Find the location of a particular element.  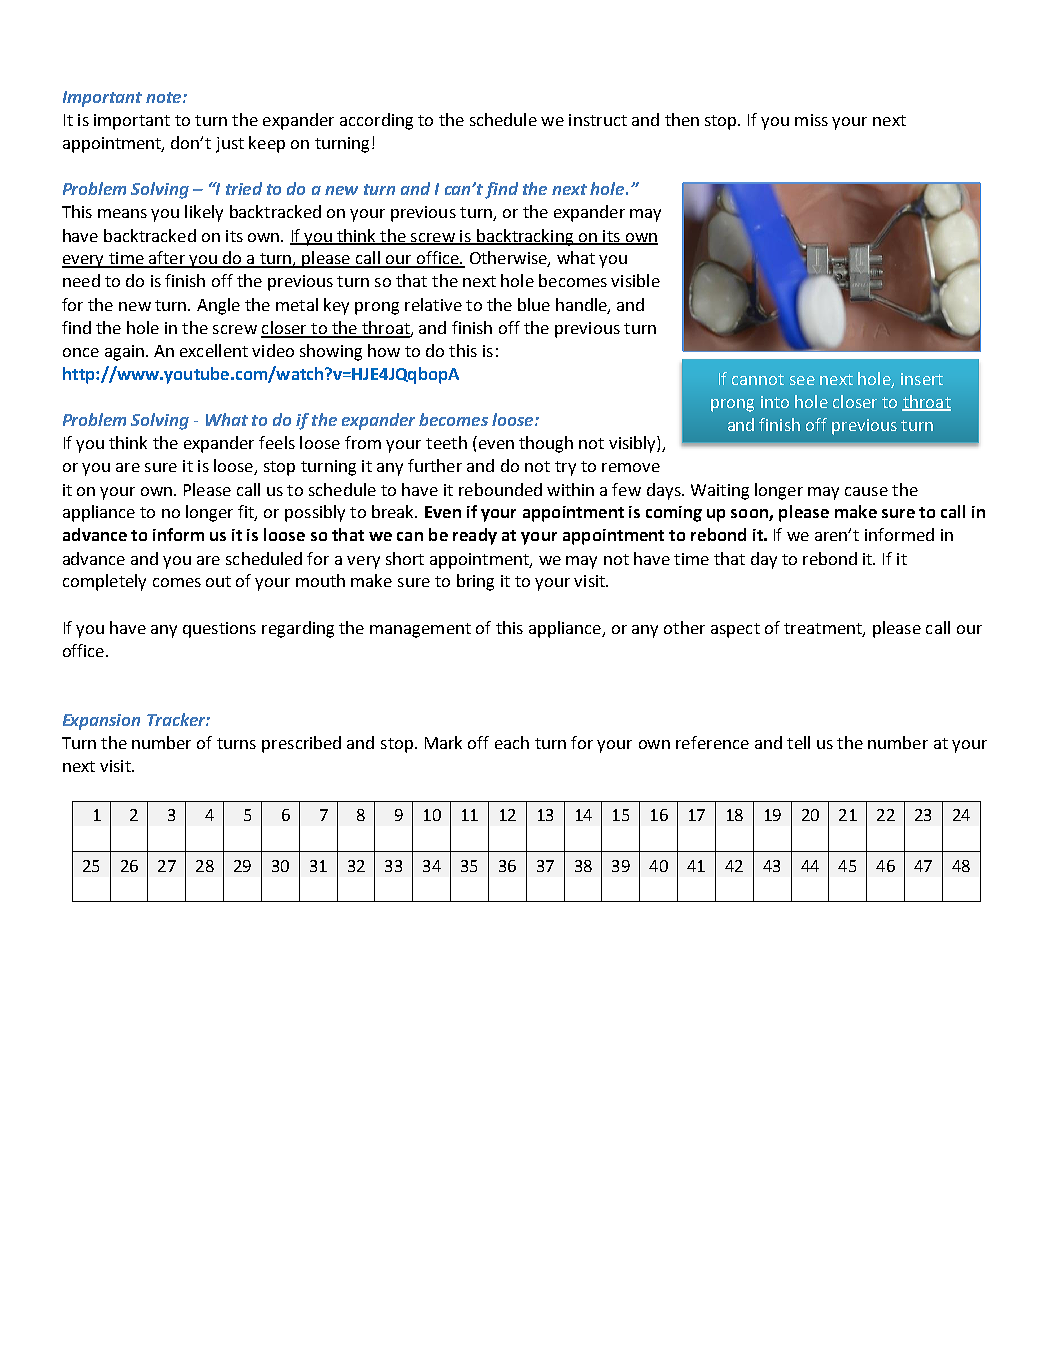

instruct is located at coordinates (598, 120).
